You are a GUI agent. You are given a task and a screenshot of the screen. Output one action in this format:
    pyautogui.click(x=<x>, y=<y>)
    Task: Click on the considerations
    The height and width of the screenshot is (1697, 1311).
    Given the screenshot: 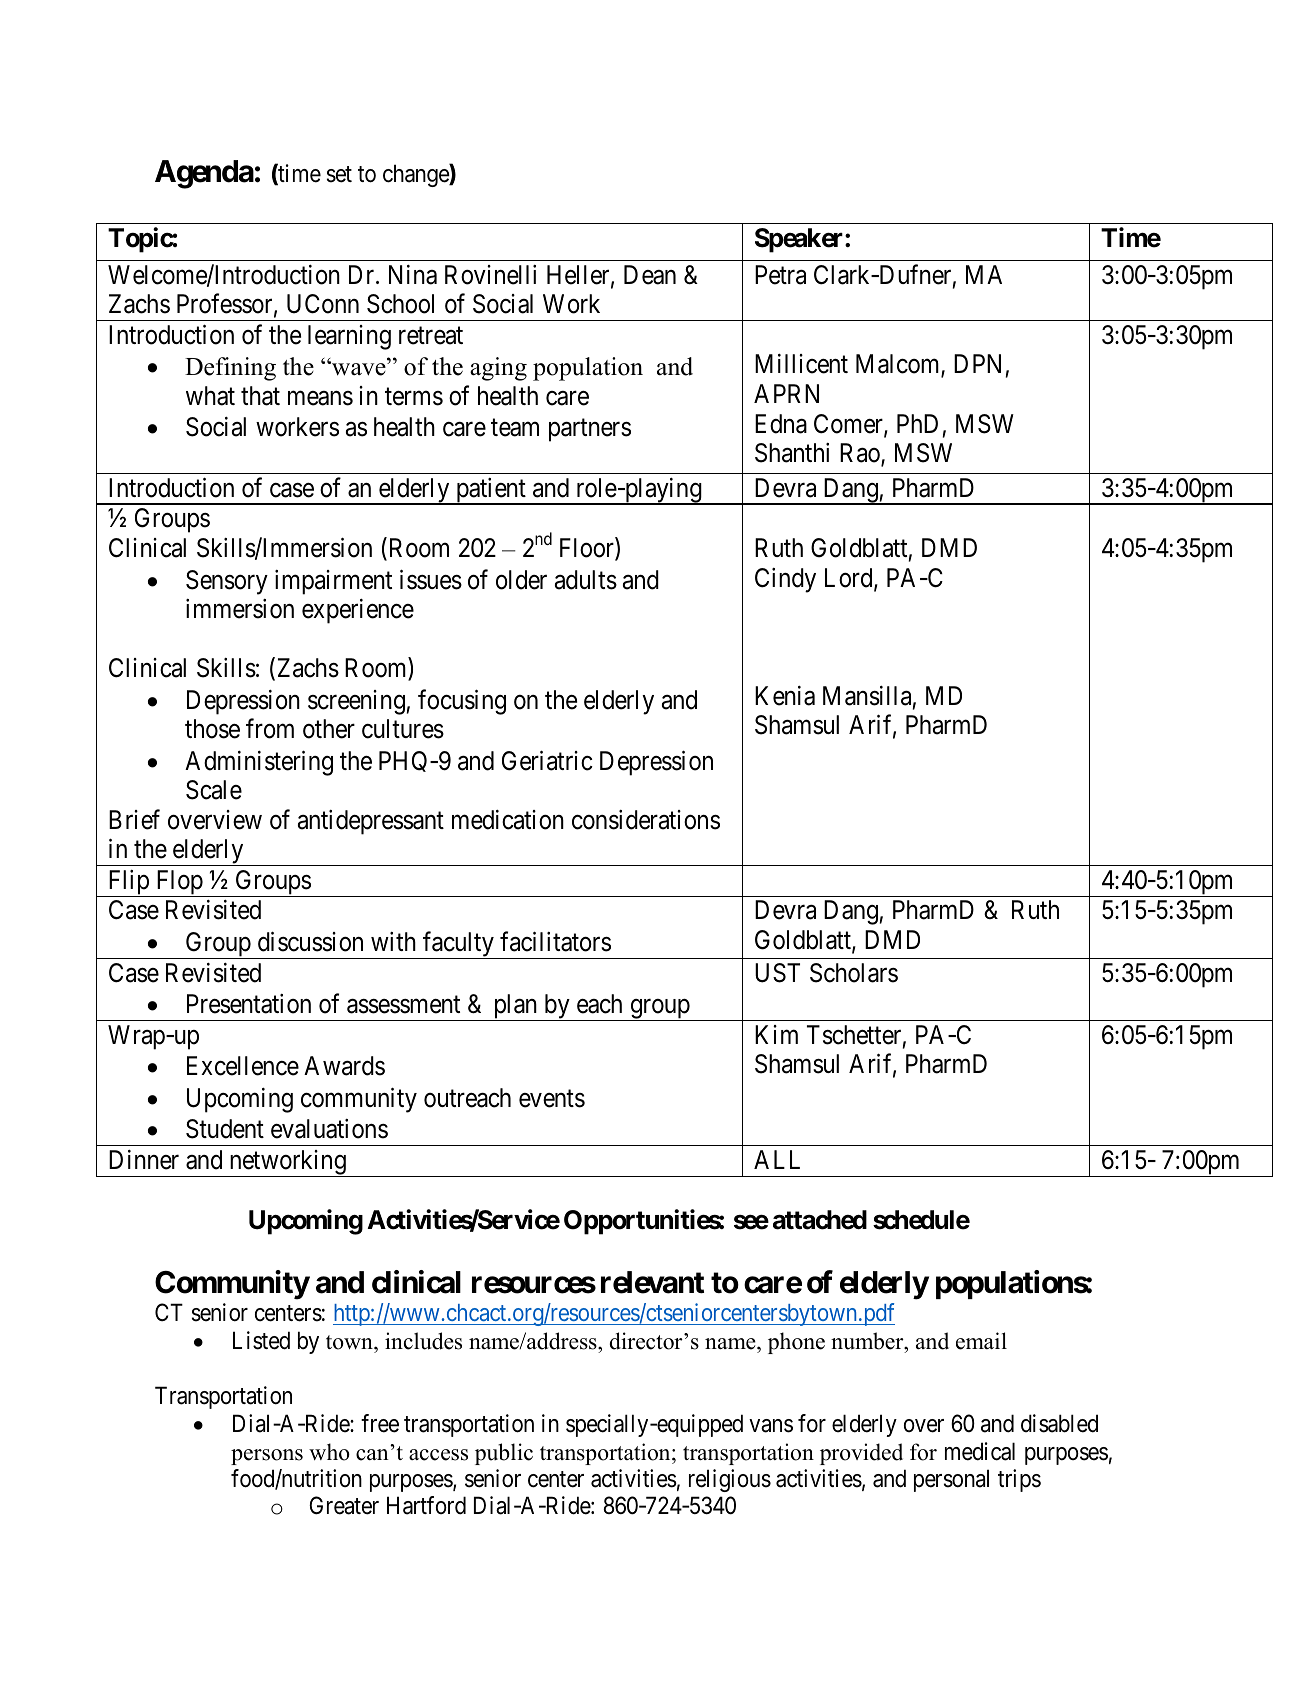 What is the action you would take?
    pyautogui.click(x=646, y=820)
